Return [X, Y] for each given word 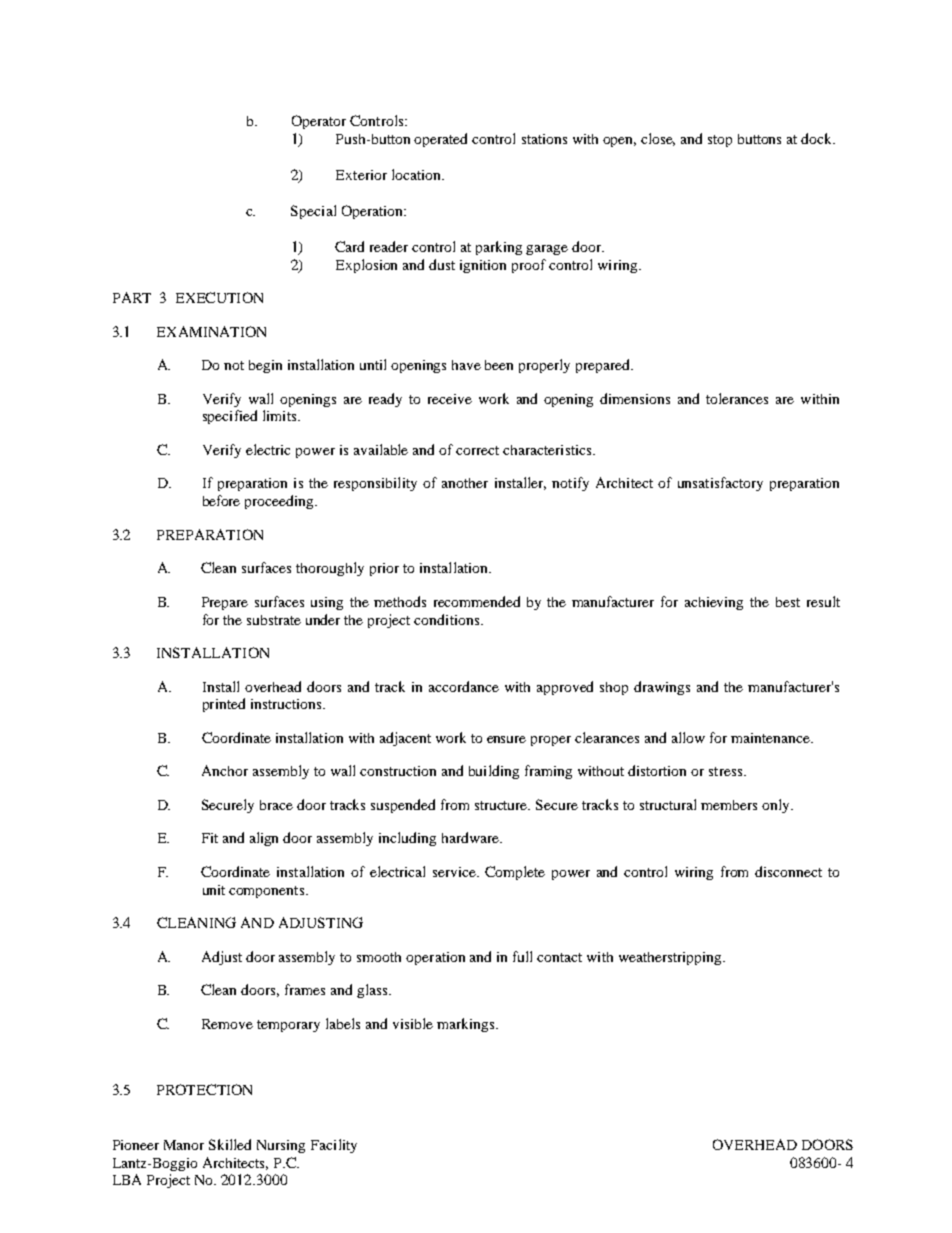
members [729, 805]
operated [440, 140]
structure [502, 805]
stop [720, 141]
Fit [210, 838]
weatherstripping [671, 958]
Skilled [230, 1144]
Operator [319, 122]
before [221, 500]
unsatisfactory [720, 484]
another [465, 483]
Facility [334, 1146]
